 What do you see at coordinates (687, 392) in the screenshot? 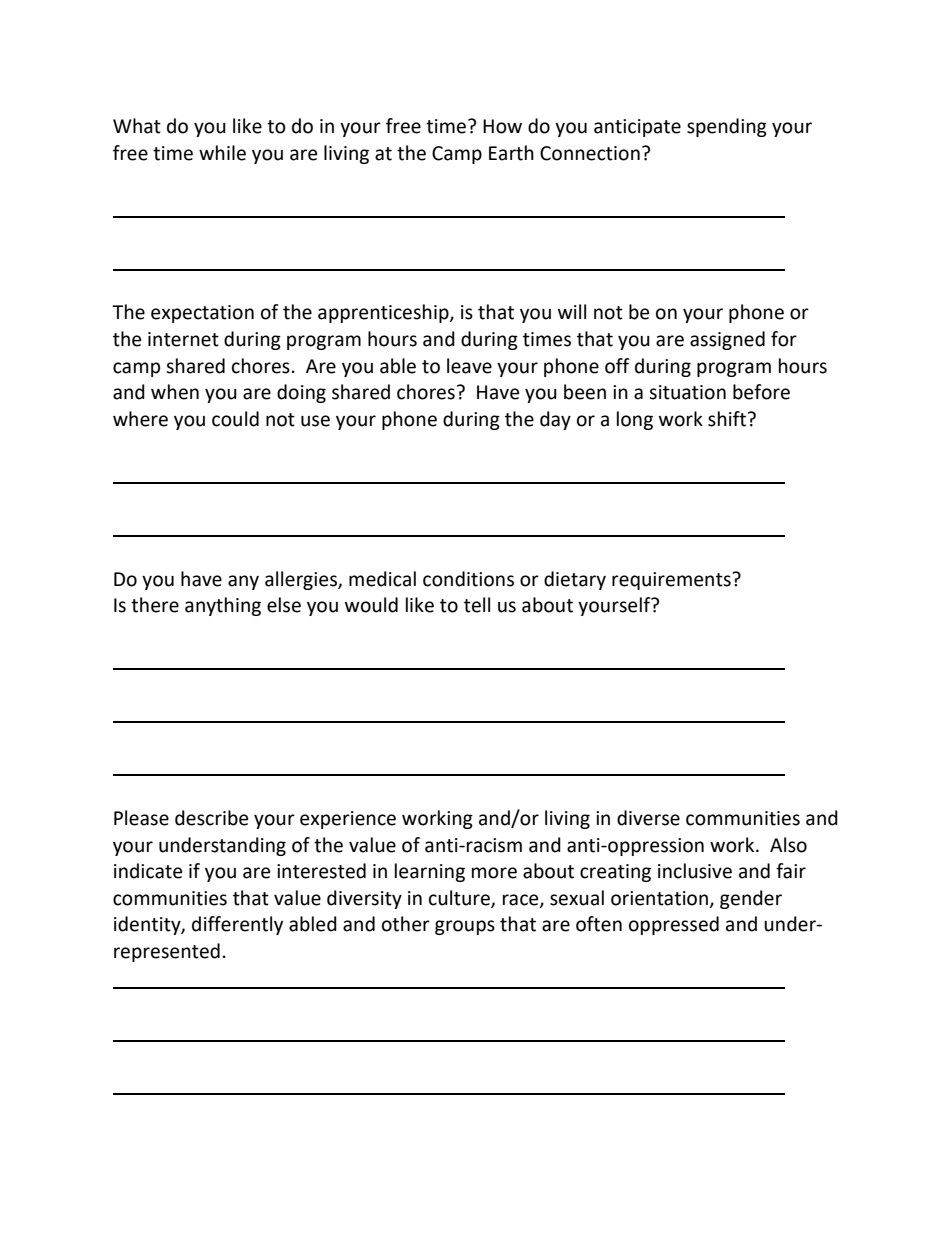
I see `situation` at bounding box center [687, 392].
